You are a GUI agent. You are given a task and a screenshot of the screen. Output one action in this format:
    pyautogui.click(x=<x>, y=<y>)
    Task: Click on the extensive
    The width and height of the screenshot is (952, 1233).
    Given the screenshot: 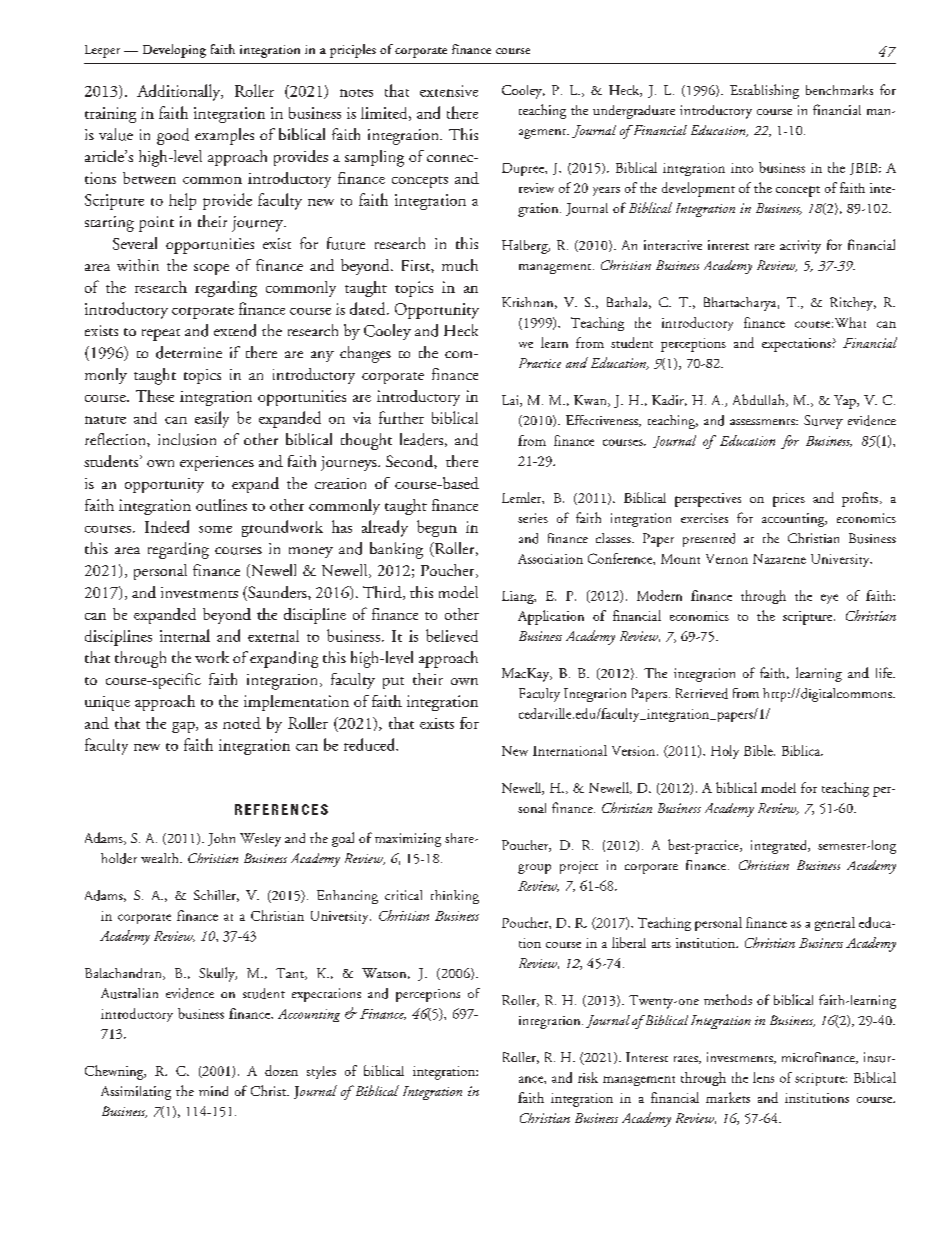 What is the action you would take?
    pyautogui.click(x=449, y=91)
